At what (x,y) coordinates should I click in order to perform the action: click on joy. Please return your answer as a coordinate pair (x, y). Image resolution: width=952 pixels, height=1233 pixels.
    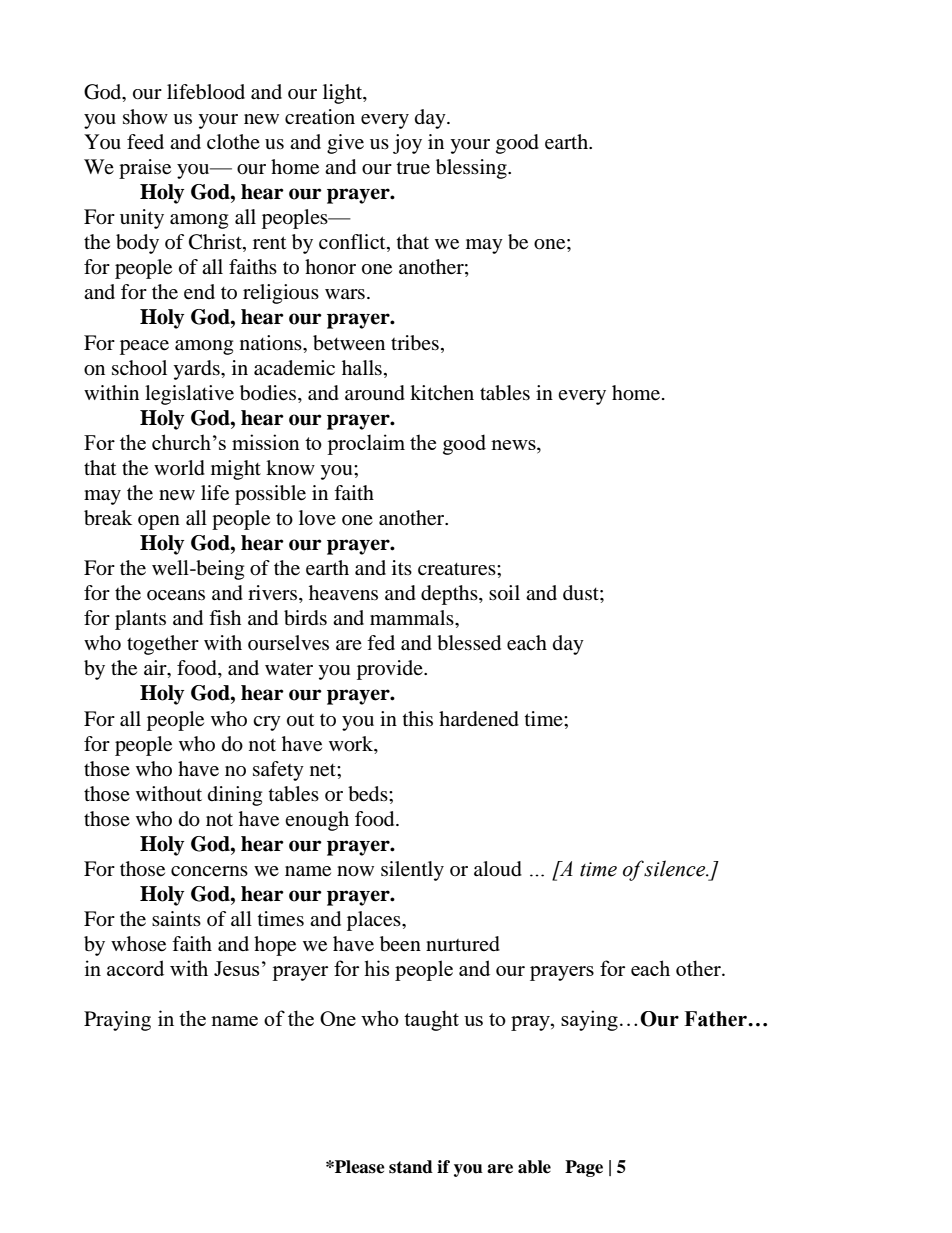
    Looking at the image, I should click on (407, 144).
